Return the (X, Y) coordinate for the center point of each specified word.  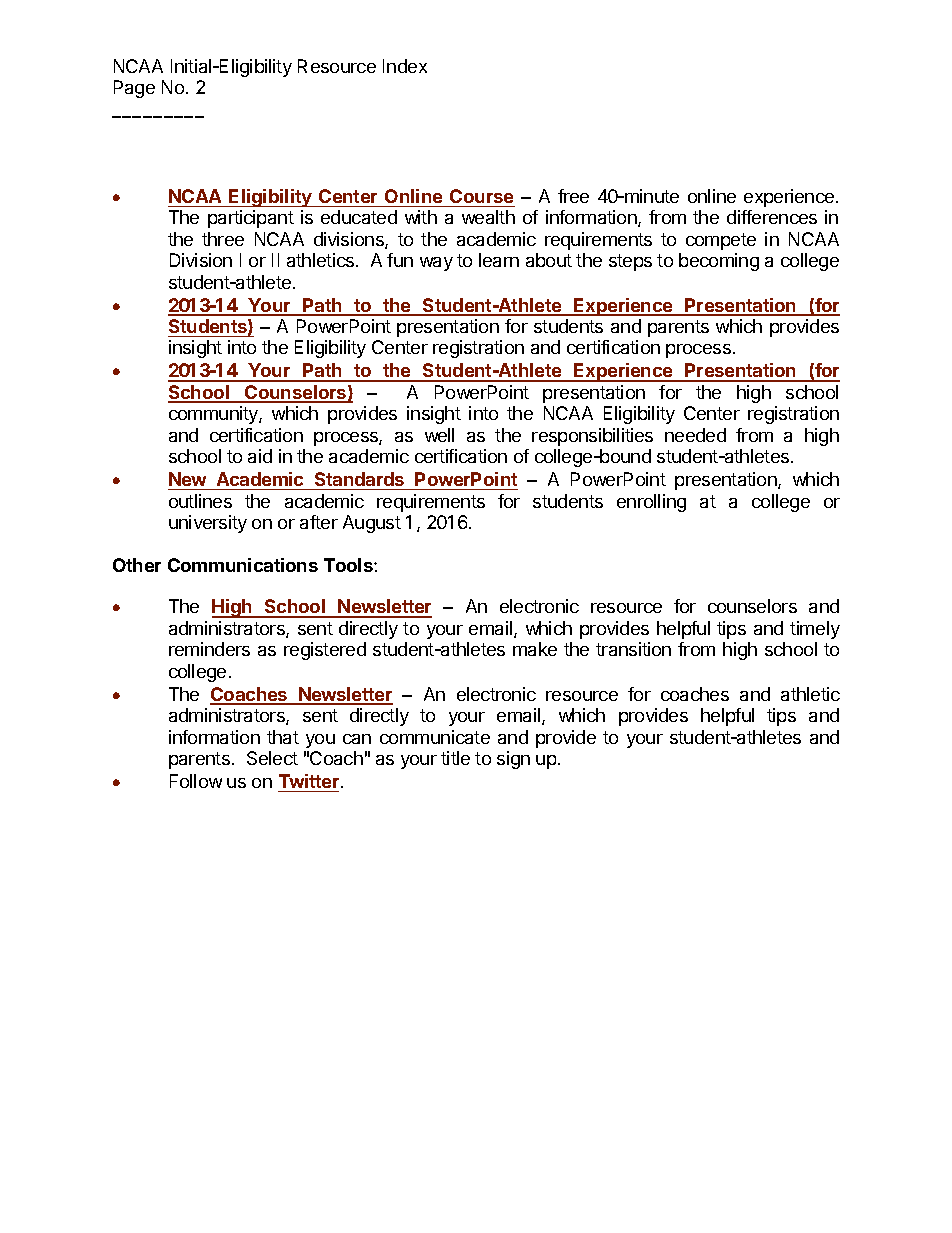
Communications (243, 565)
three (223, 239)
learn (499, 260)
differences (772, 217)
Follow (196, 781)
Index (405, 66)
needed (695, 435)
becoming (719, 262)
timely (815, 630)
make (535, 649)
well (439, 435)
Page (134, 89)
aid (260, 456)
